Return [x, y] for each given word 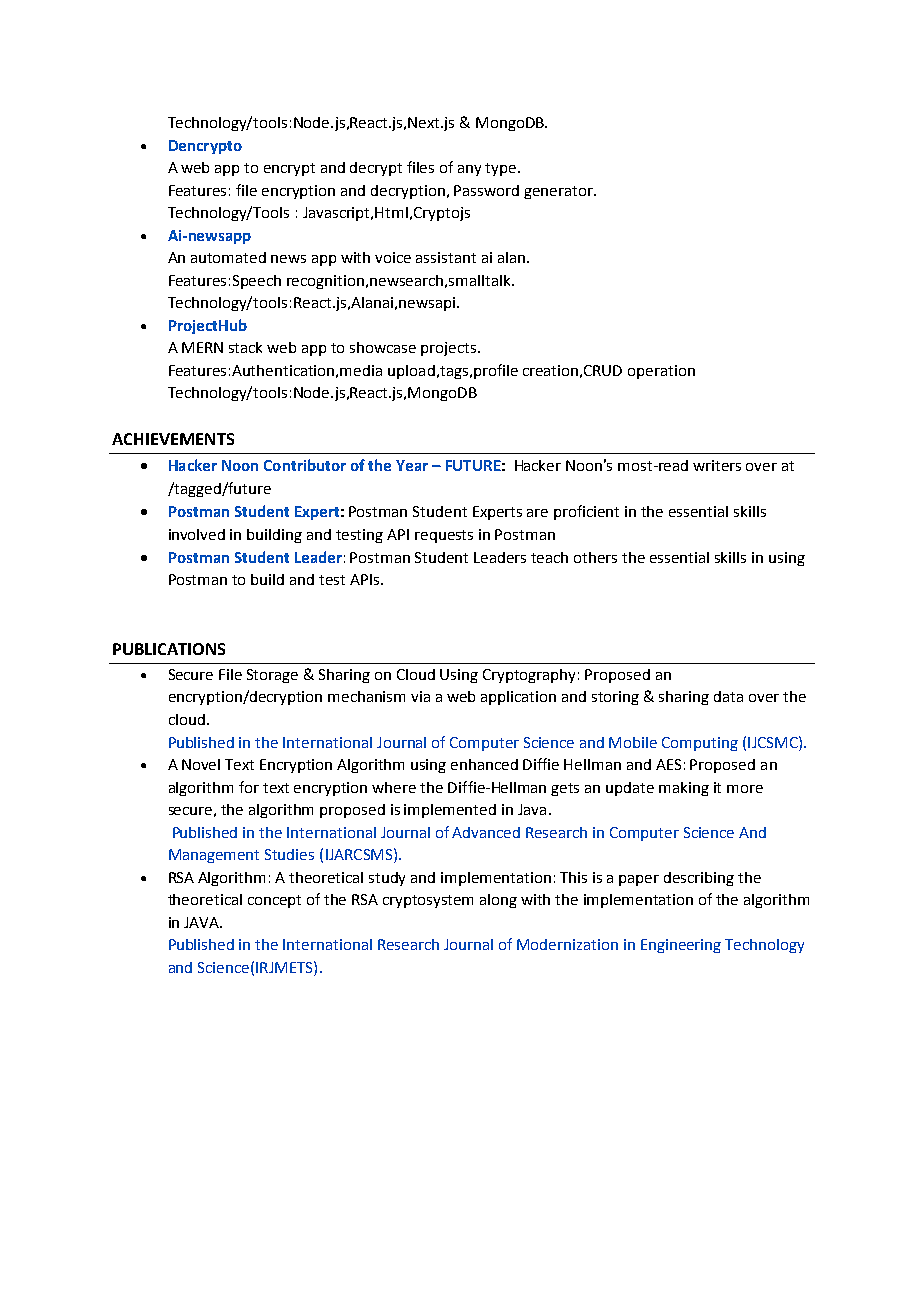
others [595, 557]
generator [559, 192]
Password [486, 190]
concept [274, 901]
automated [228, 257]
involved [197, 534]
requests [444, 536]
